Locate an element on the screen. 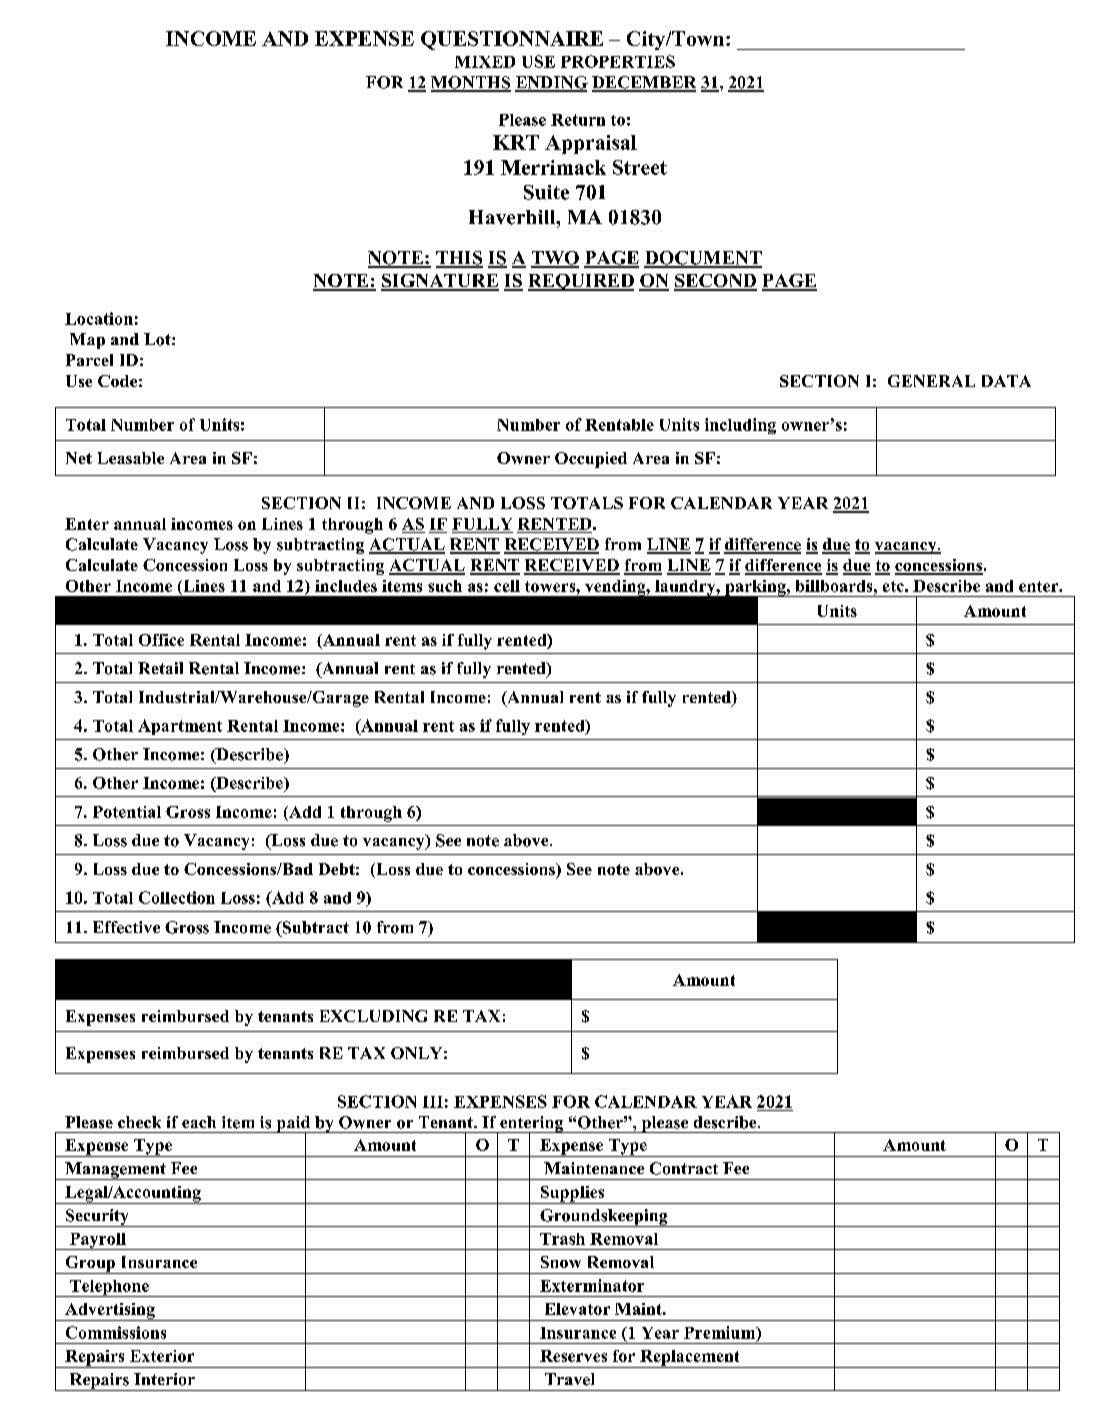 The height and width of the screenshot is (1428, 1104). Occupied is located at coordinates (591, 460).
